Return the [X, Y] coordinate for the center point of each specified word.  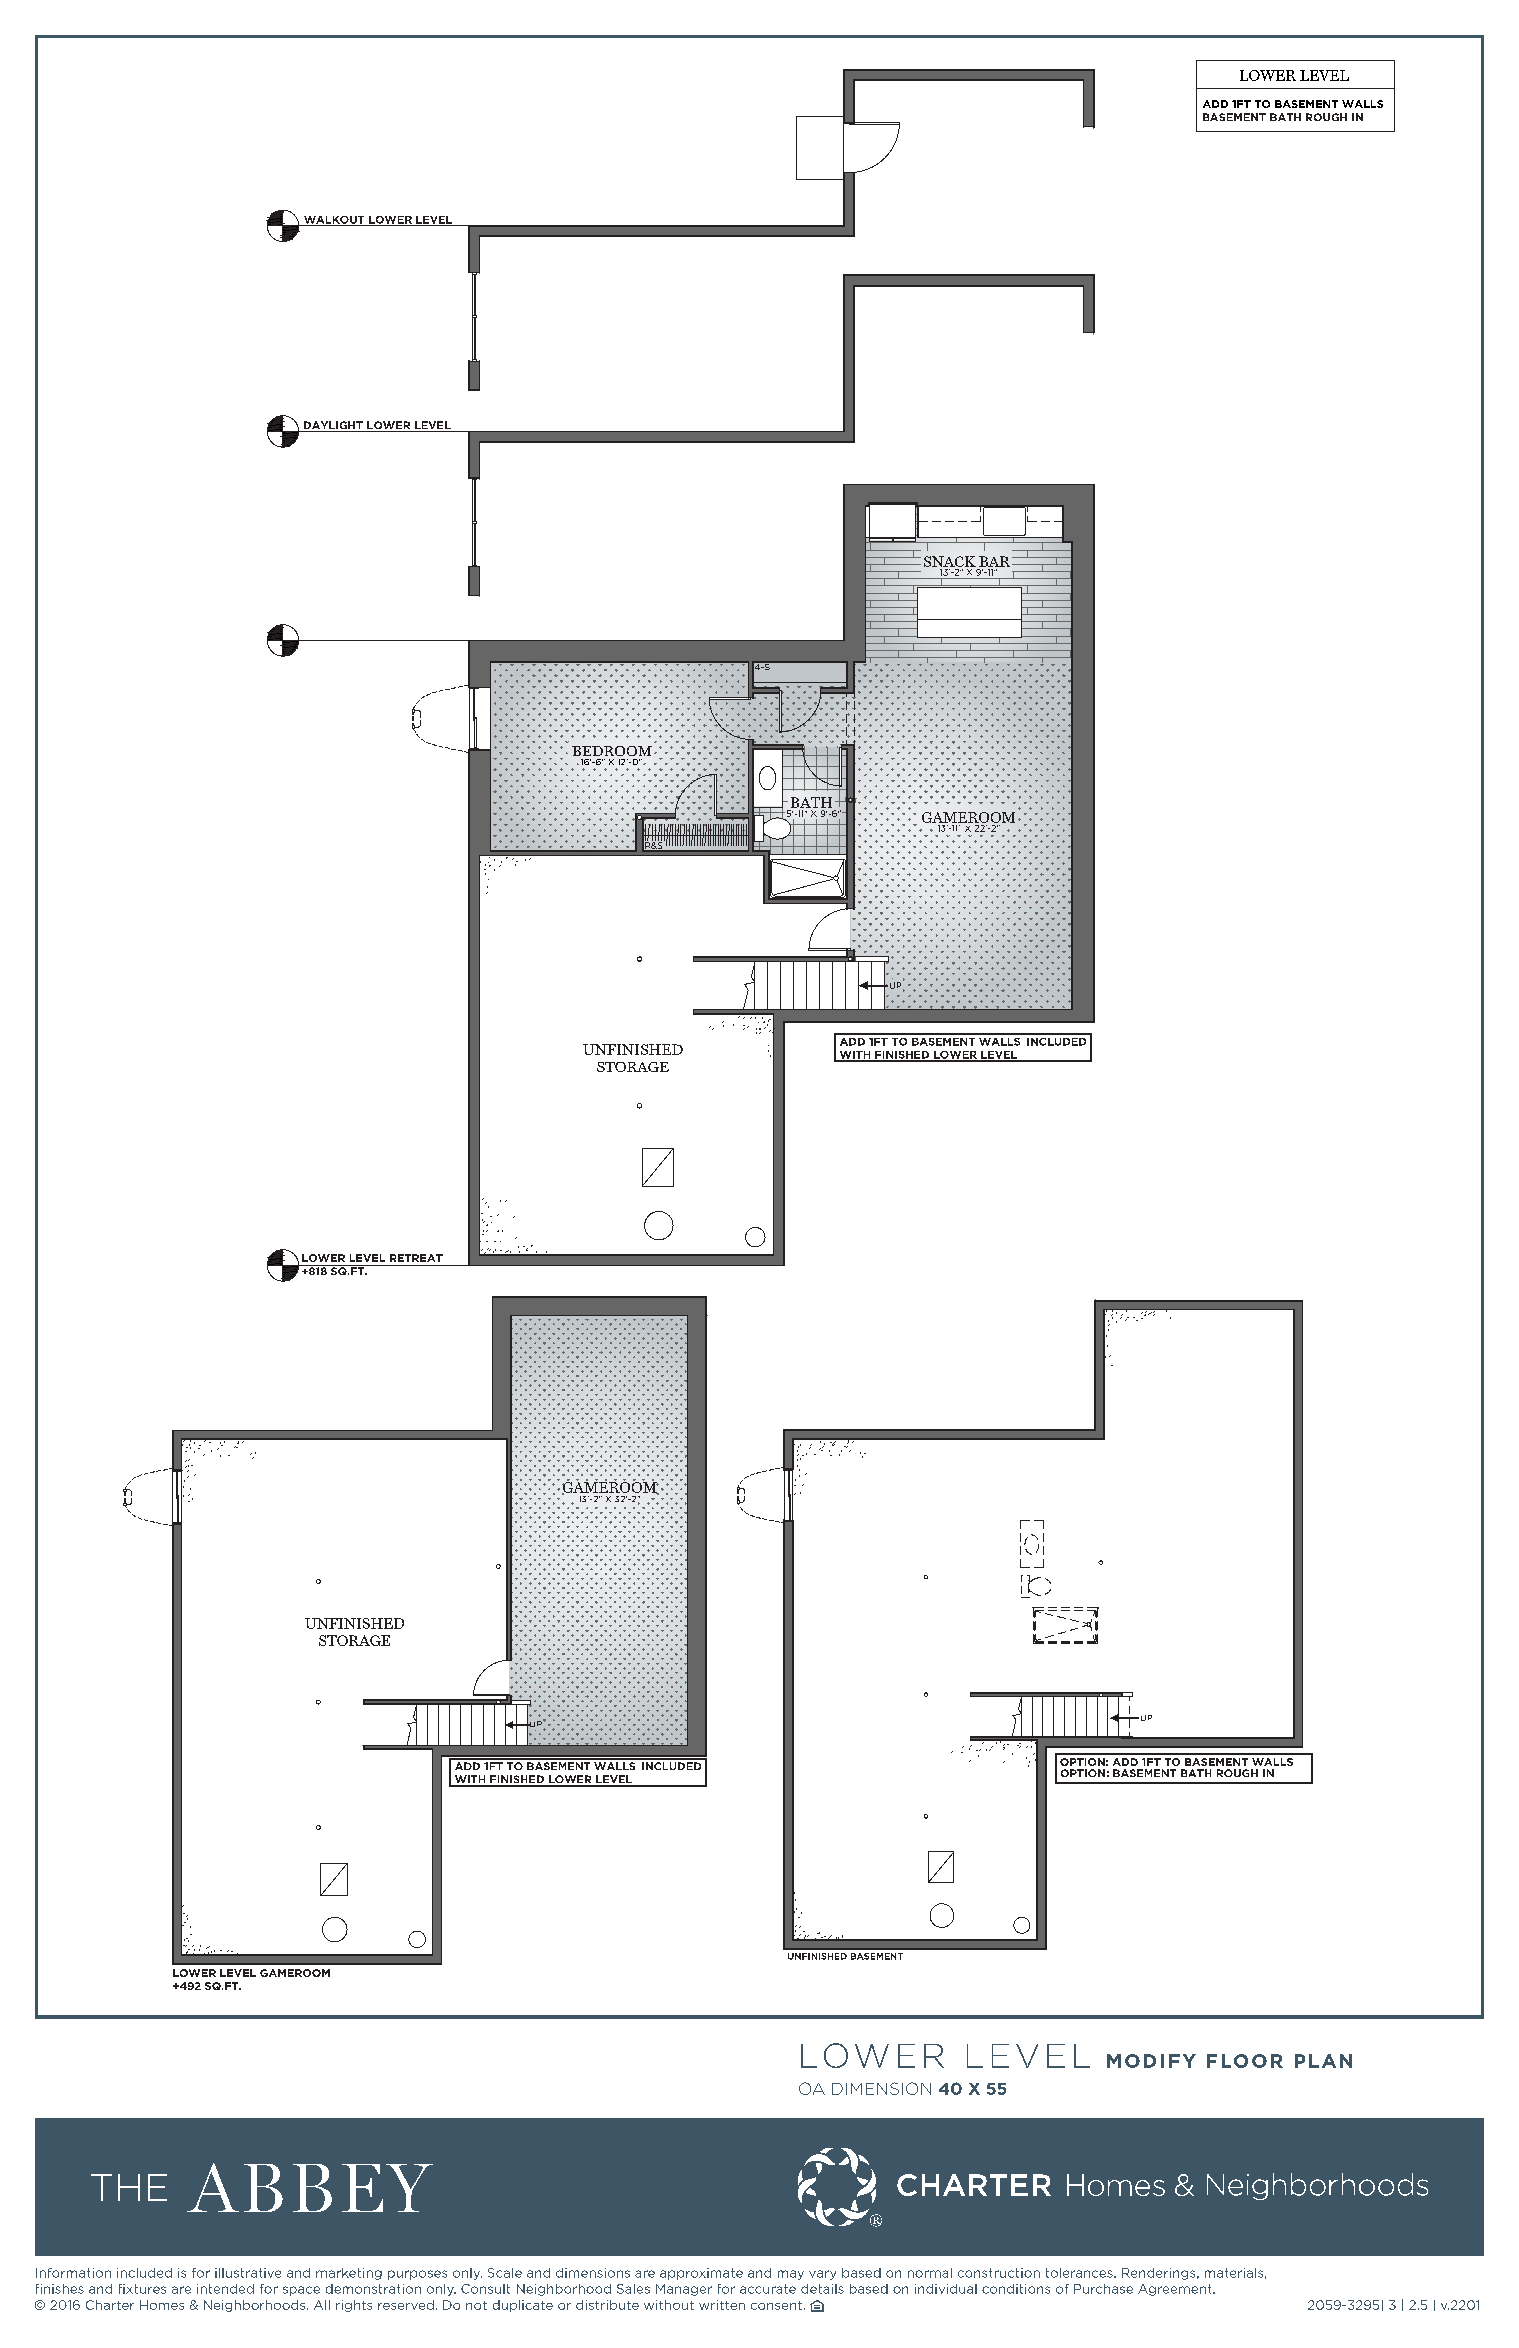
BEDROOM [612, 751]
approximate [701, 2274]
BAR [996, 561]
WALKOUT [334, 221]
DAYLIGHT [333, 426]
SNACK [950, 561]
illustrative [248, 2273]
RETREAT [416, 1258]
